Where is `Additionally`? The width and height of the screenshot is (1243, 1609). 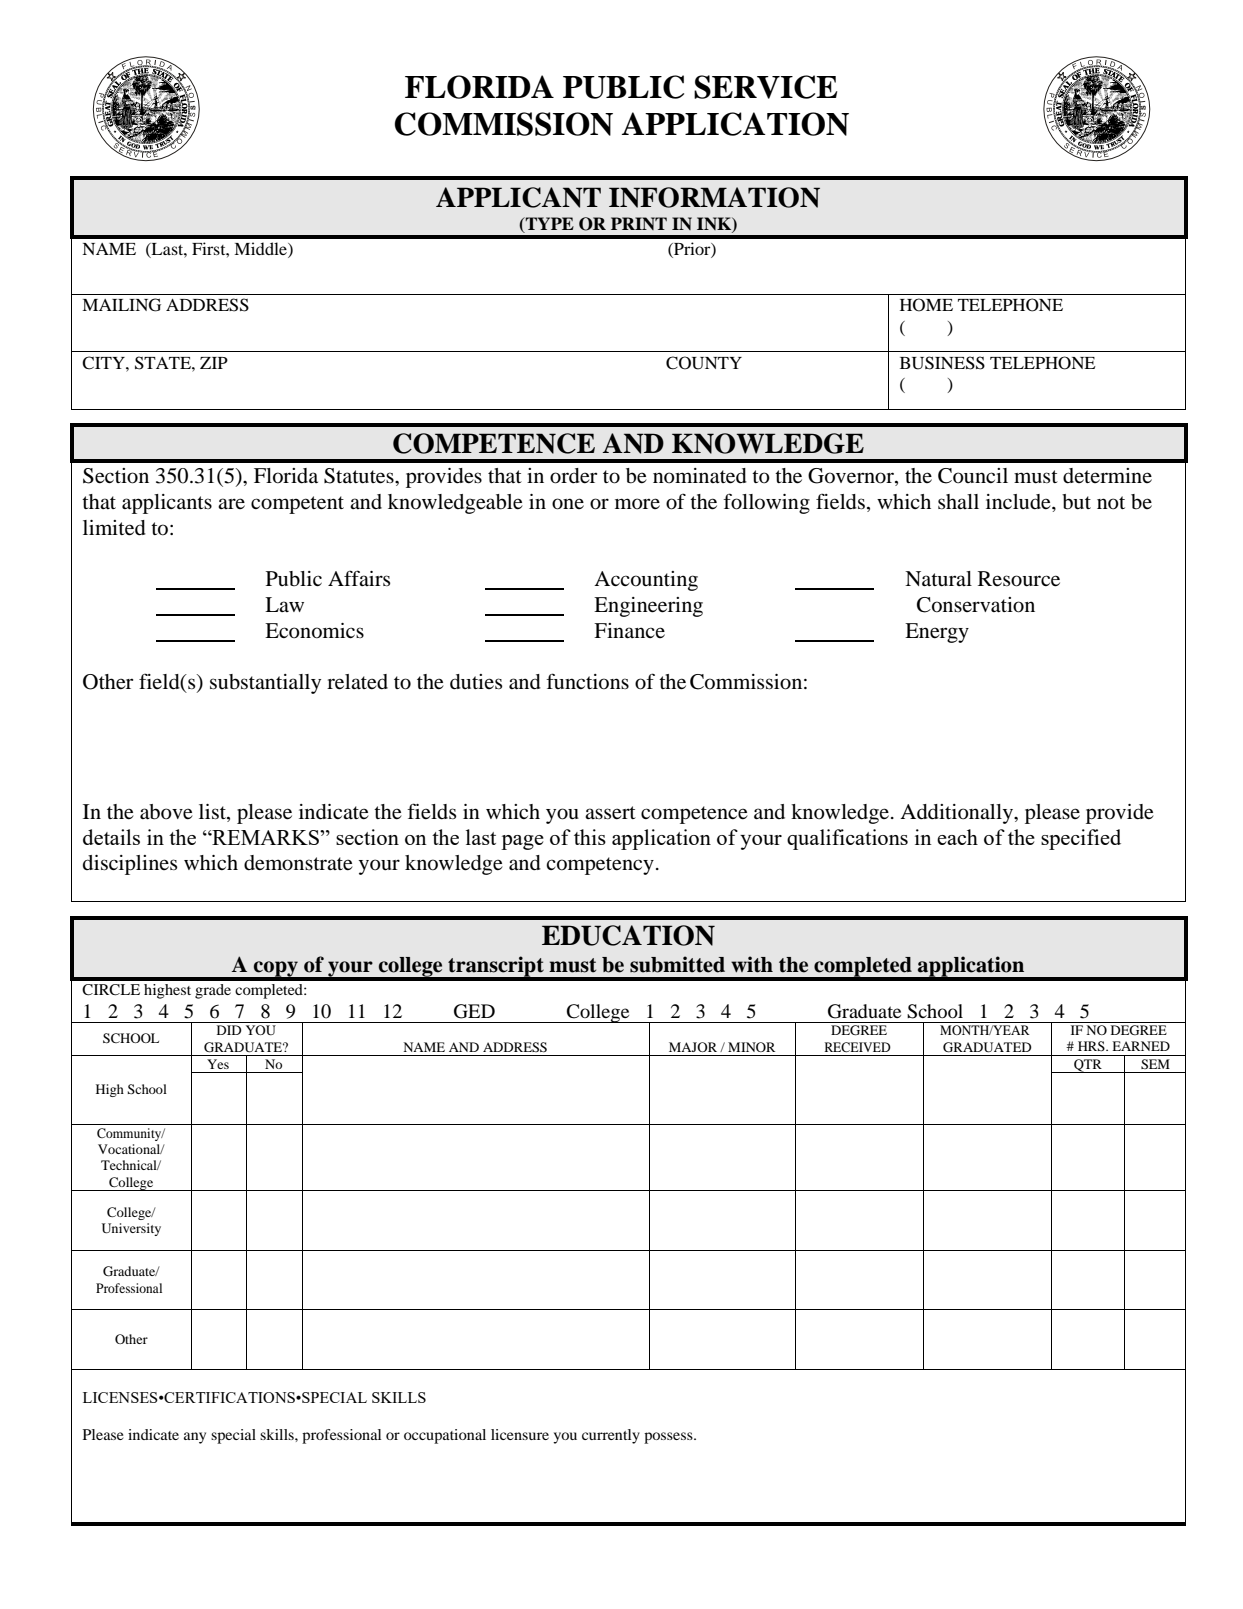 Additionally is located at coordinates (957, 814).
